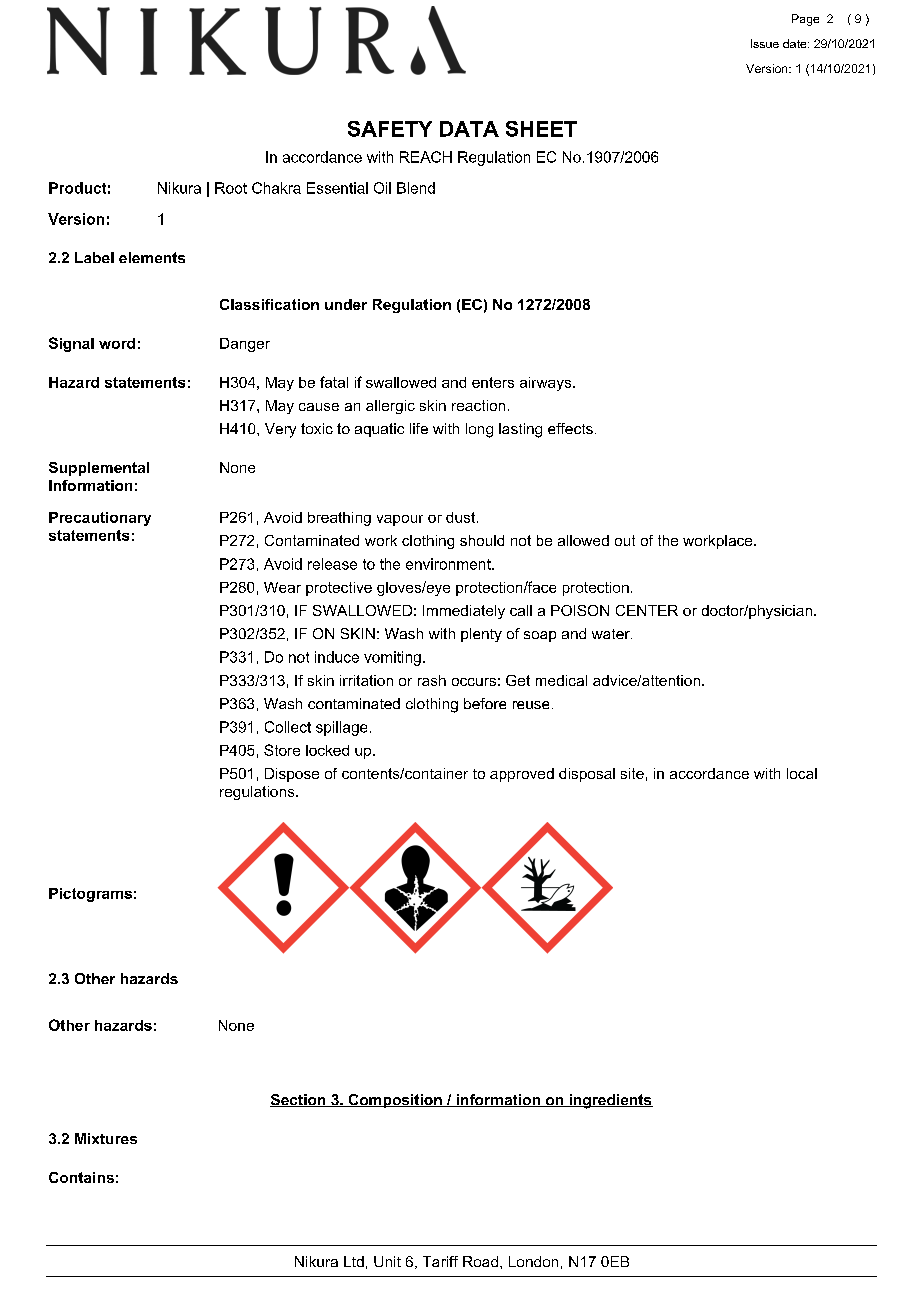  I want to click on Contains, so click(81, 1177).
